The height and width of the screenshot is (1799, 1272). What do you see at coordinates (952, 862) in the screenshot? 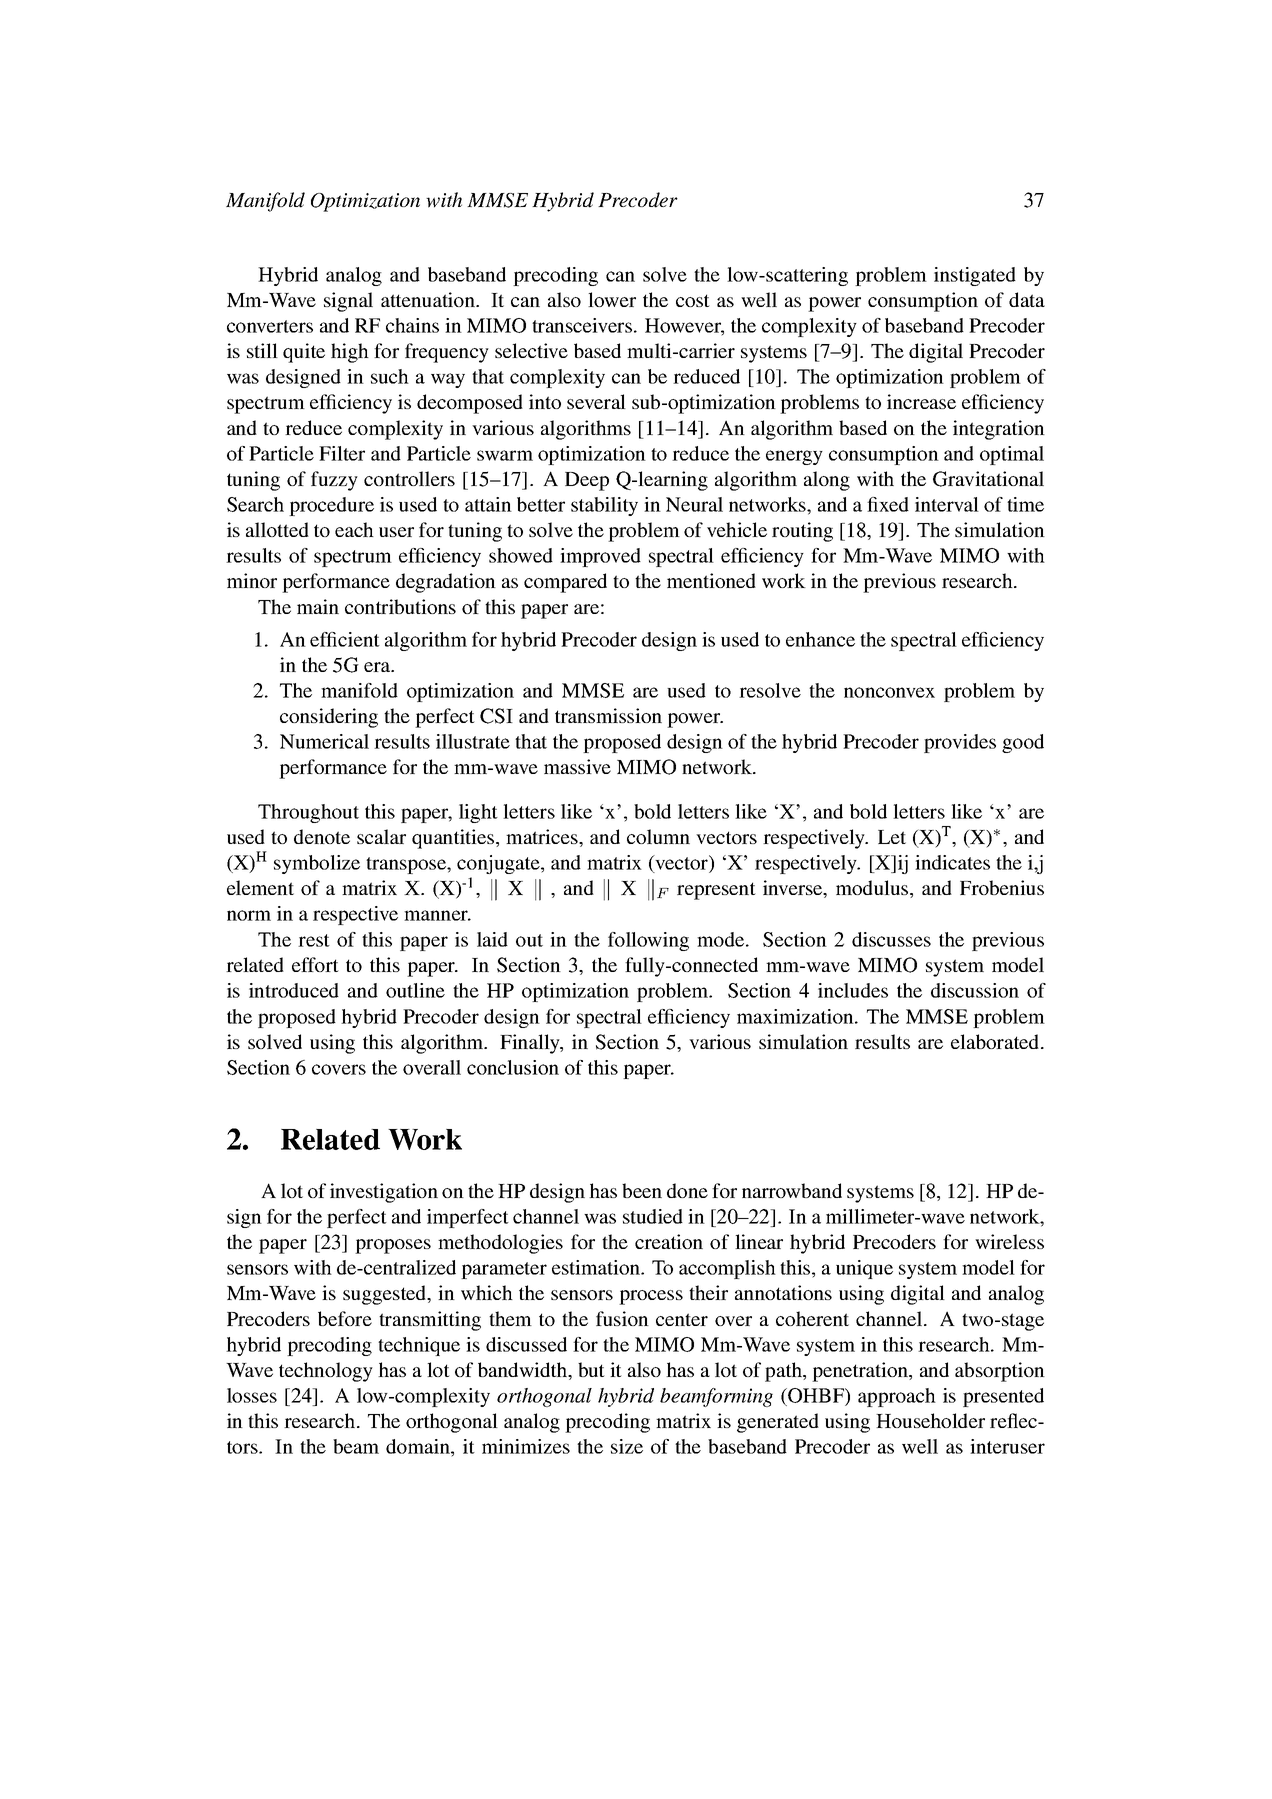
I see `indicates` at bounding box center [952, 862].
